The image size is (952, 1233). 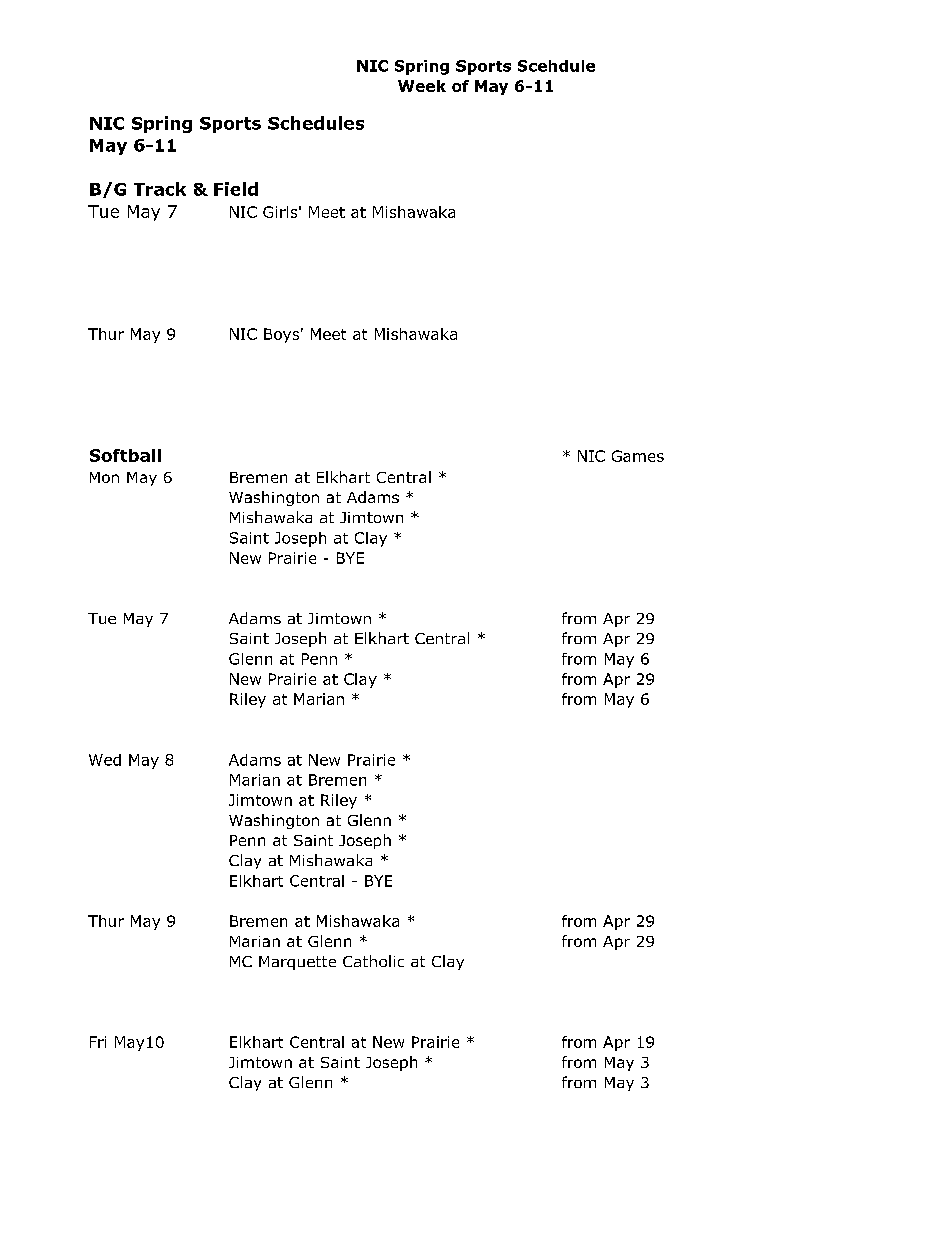 I want to click on Schedules, so click(x=316, y=123).
